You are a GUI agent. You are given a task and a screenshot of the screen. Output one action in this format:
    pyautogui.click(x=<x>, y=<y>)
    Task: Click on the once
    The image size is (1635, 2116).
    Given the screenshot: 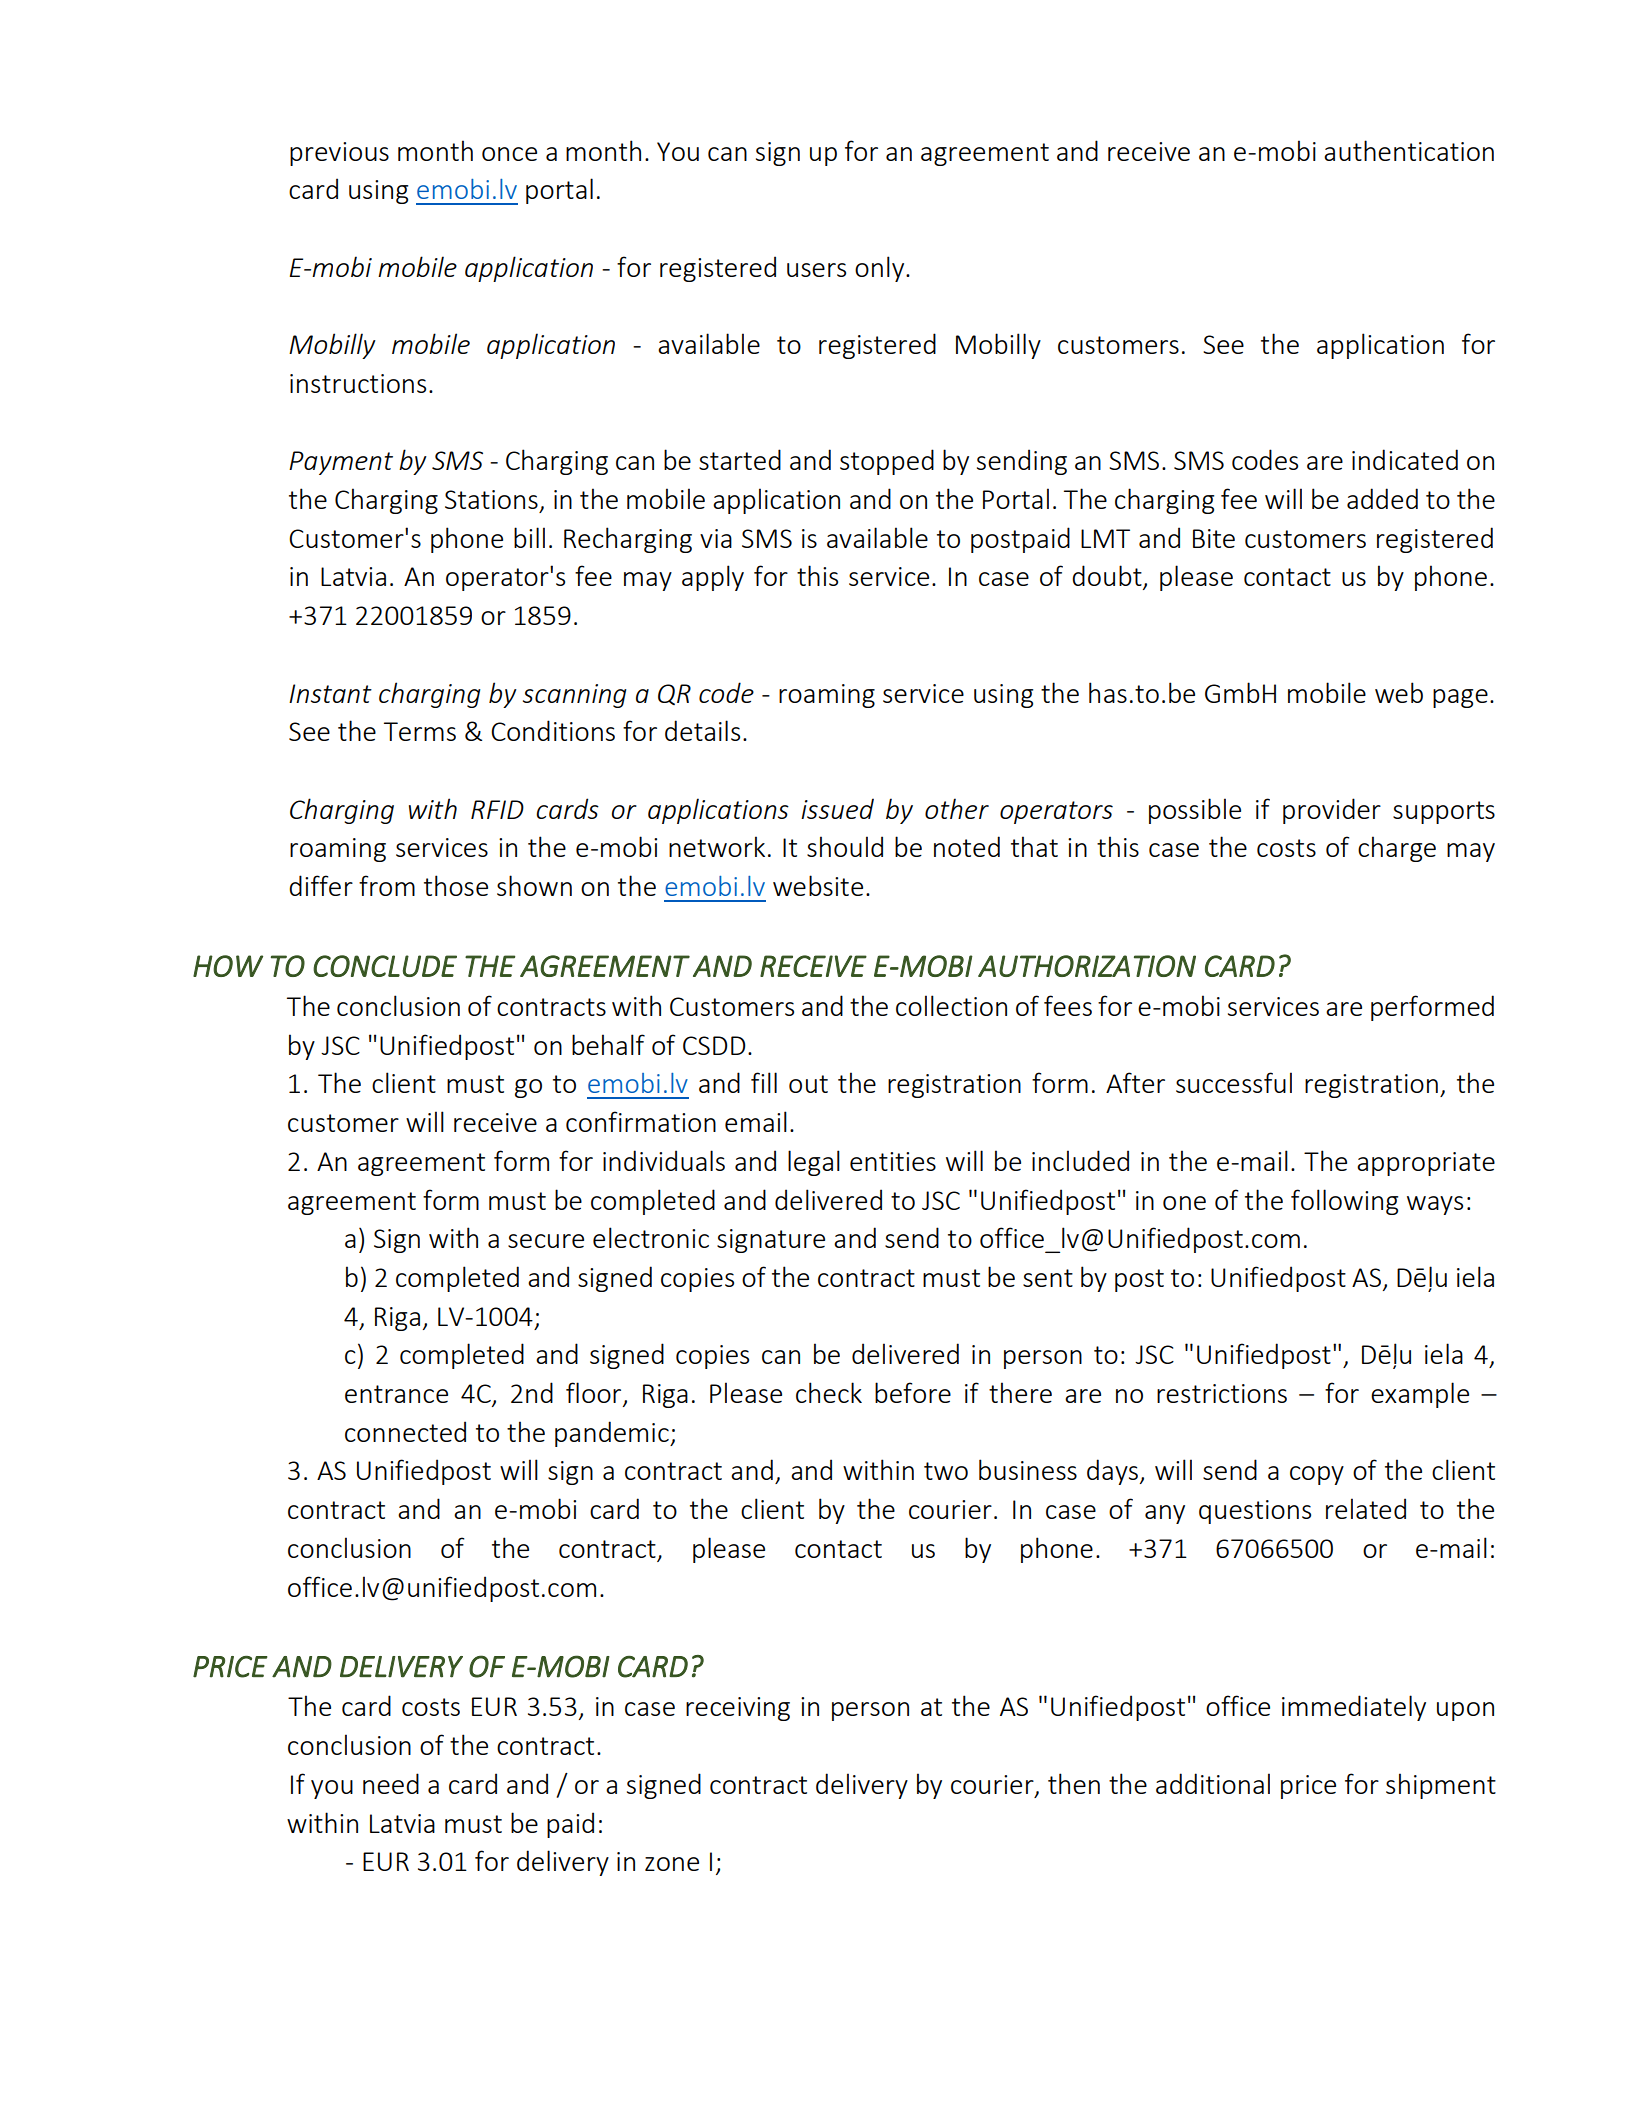 What is the action you would take?
    pyautogui.click(x=509, y=154)
